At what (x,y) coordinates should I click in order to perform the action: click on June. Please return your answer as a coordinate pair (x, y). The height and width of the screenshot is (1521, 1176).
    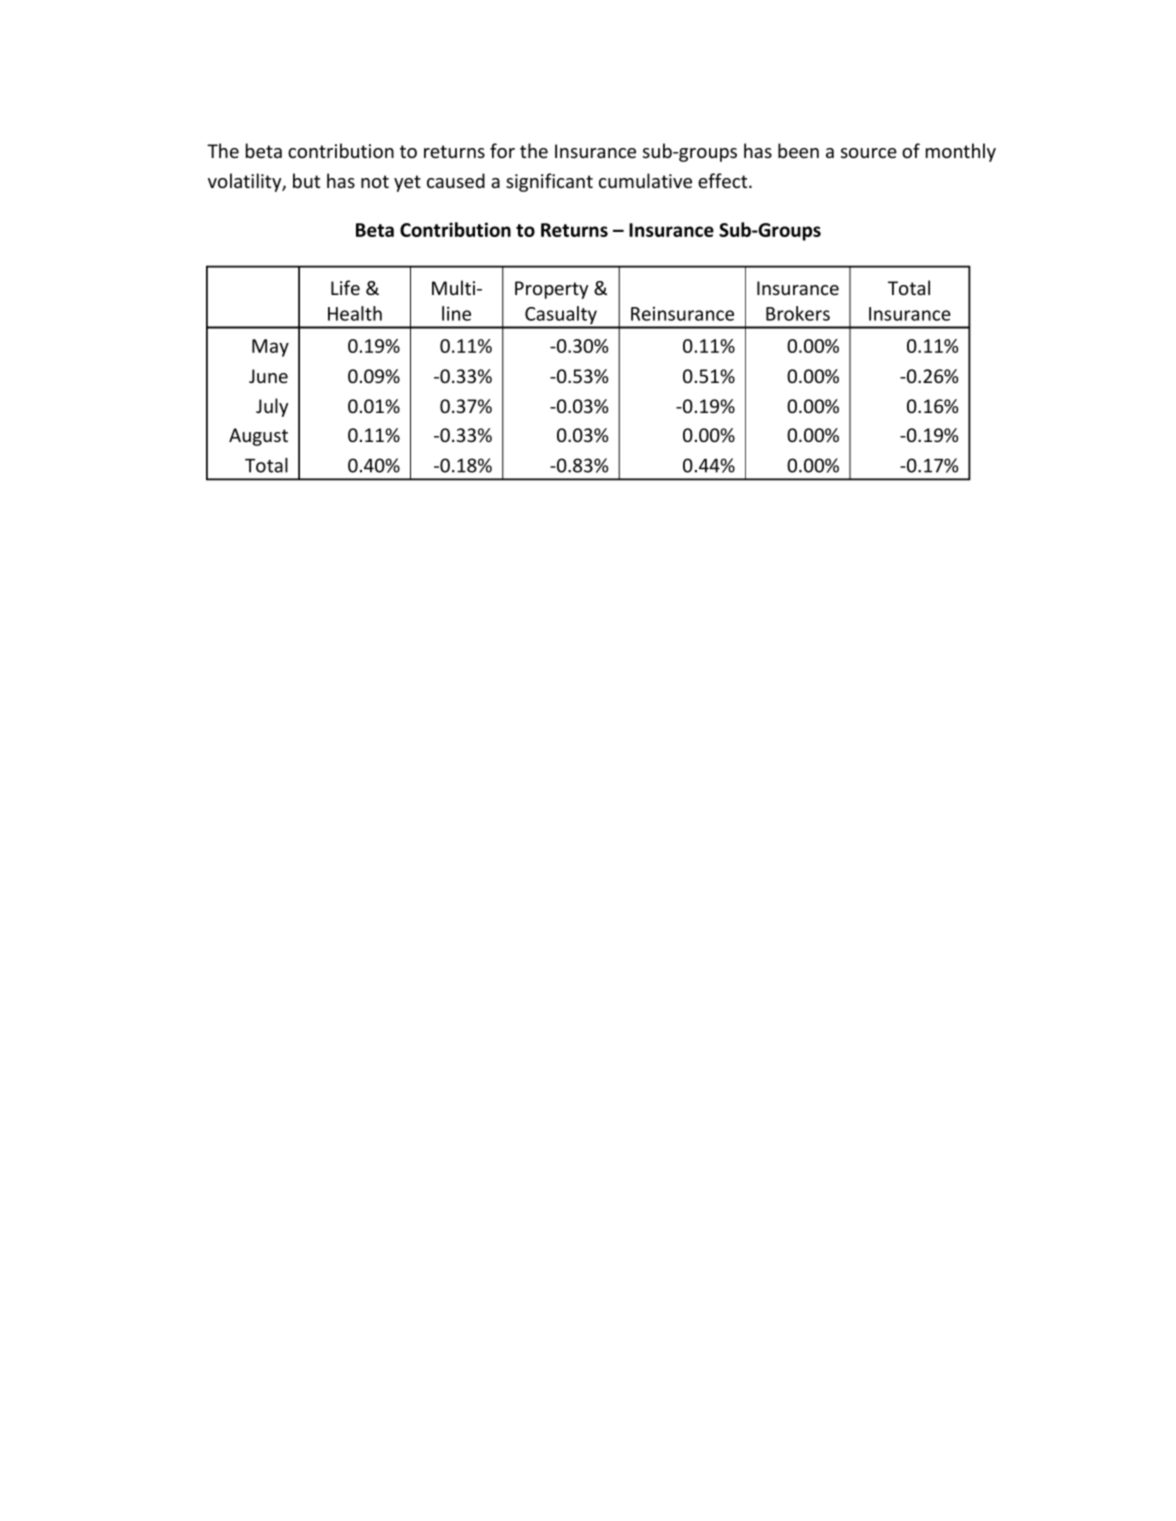
    Looking at the image, I should click on (268, 376).
